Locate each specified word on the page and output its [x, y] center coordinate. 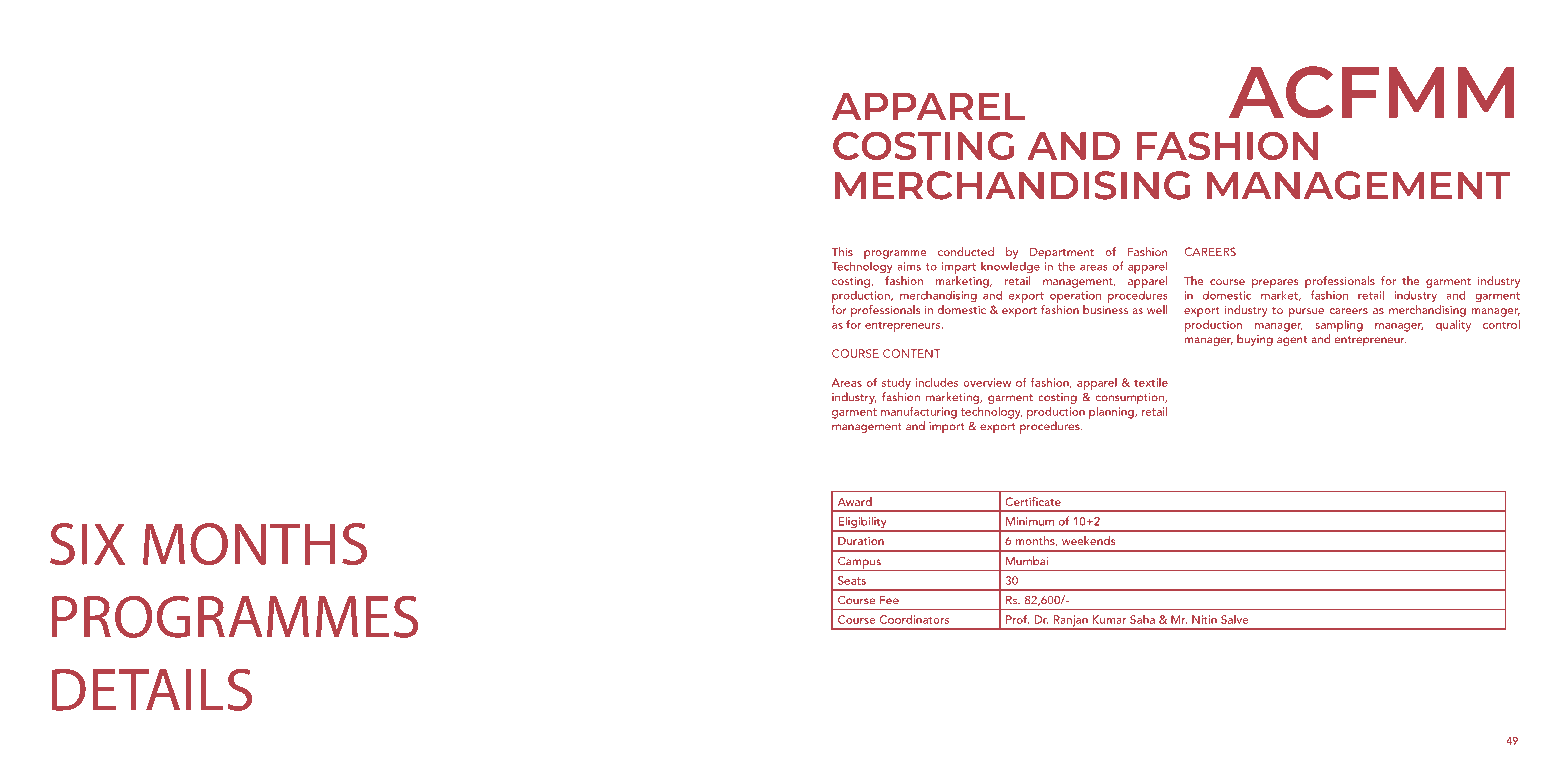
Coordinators [914, 619]
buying [1255, 340]
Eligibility [862, 523]
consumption [1131, 399]
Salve [1234, 619]
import [947, 428]
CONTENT [911, 353]
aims [909, 266]
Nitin [1204, 619]
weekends [1088, 540]
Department [1062, 253]
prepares [1275, 285]
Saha [1142, 619]
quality [1453, 326]
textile [1151, 382]
